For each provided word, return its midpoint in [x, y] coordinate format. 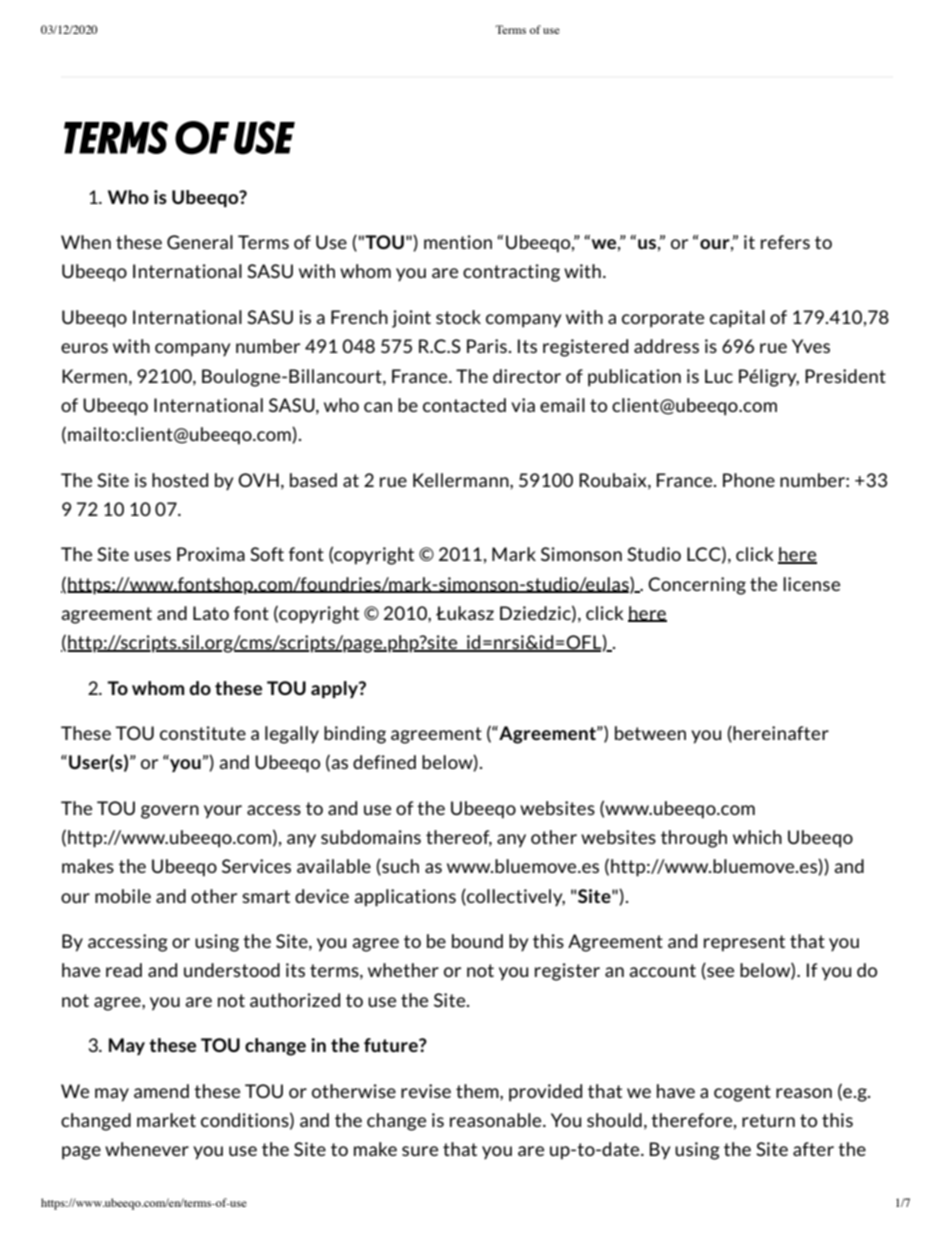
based [313, 480]
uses [153, 556]
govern [170, 812]
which [757, 837]
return [768, 1120]
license [811, 584]
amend [161, 1091]
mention [458, 242]
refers [785, 242]
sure [420, 1151]
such [399, 867]
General [200, 242]
